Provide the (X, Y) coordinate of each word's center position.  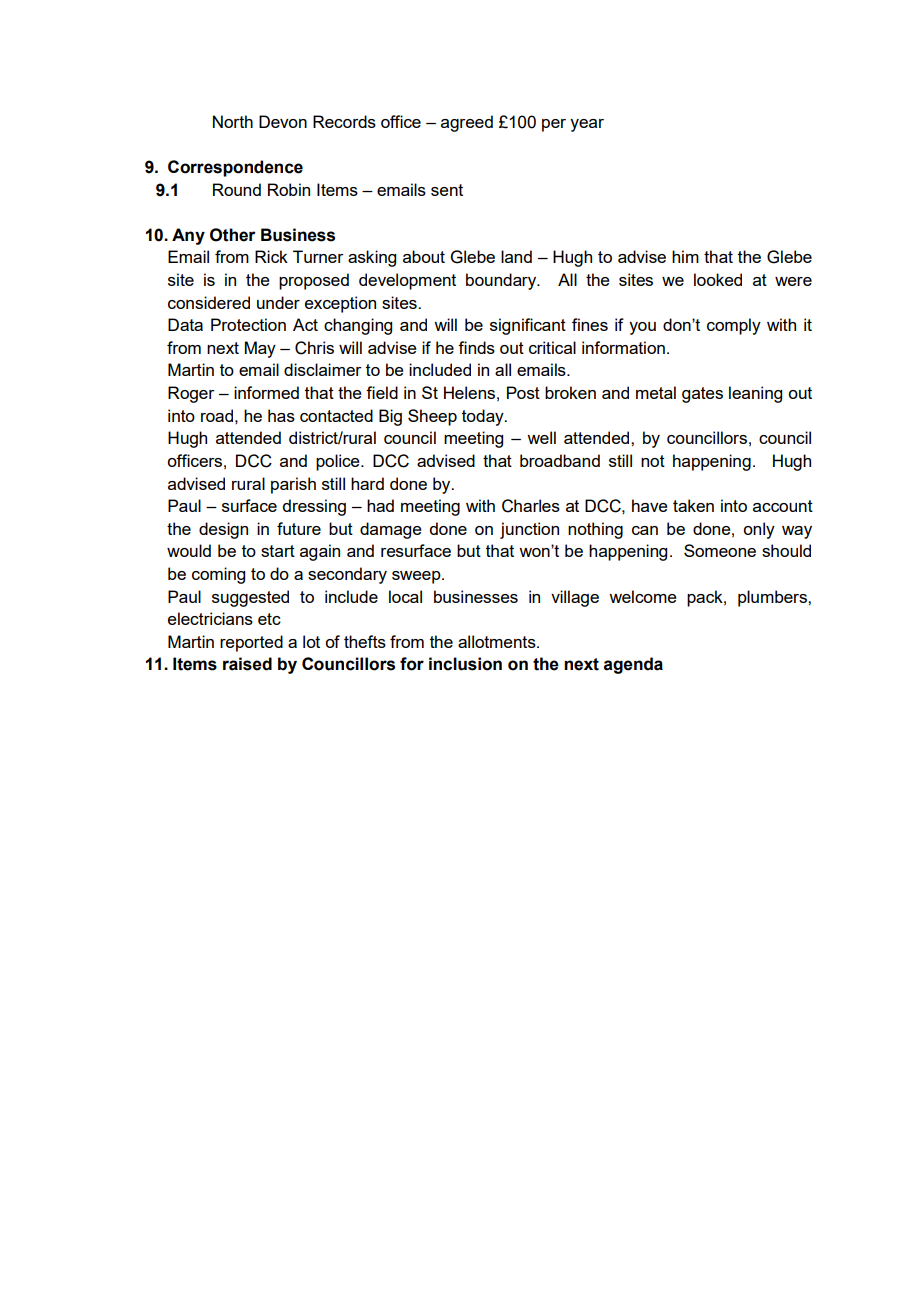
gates (702, 395)
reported (251, 643)
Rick (271, 256)
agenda (633, 665)
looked (718, 279)
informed (266, 392)
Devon (283, 121)
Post (523, 392)
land (516, 256)
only (759, 530)
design (223, 530)
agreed (467, 123)
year (587, 125)
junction (529, 530)
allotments (498, 641)
